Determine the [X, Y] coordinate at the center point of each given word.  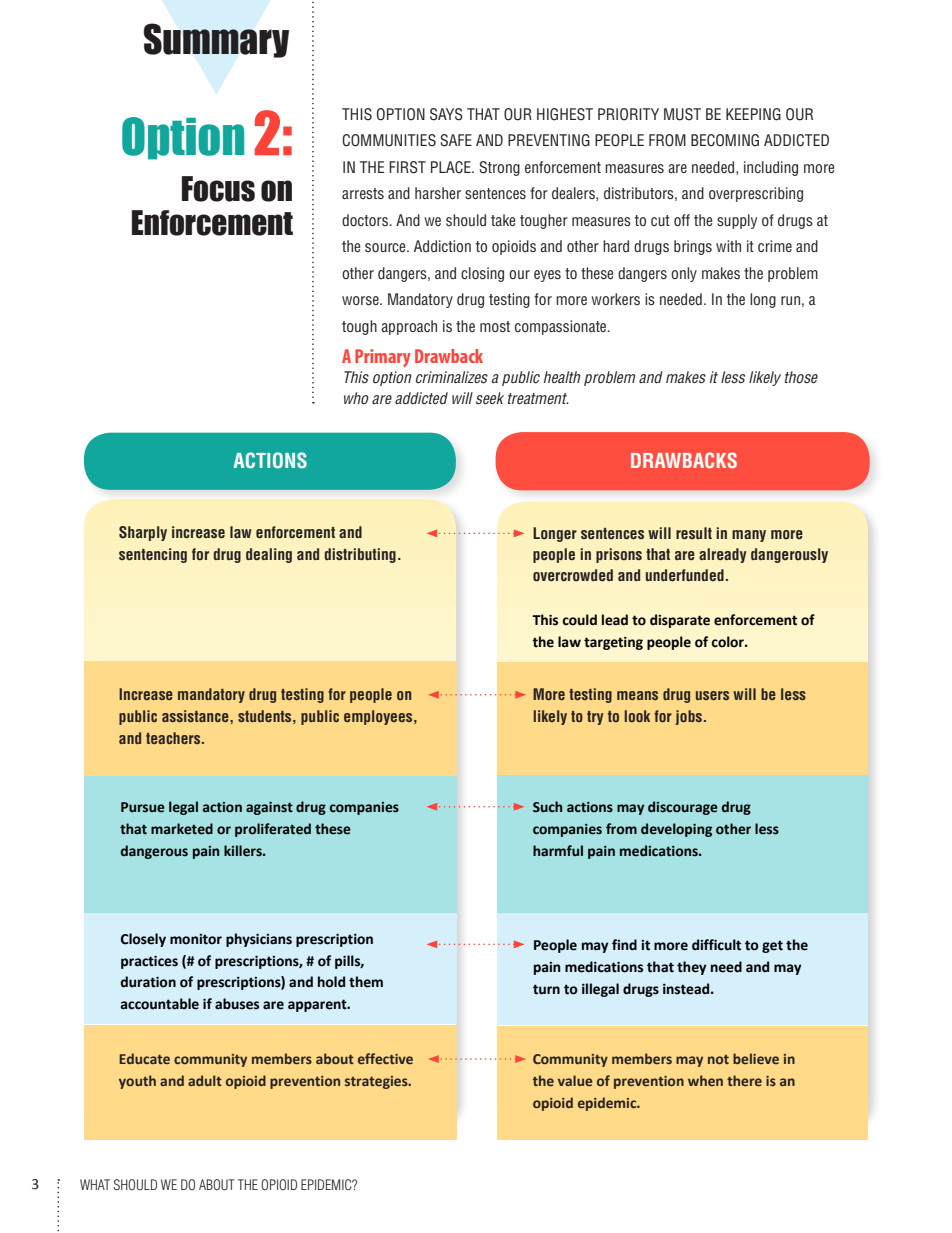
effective [385, 1058]
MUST [682, 114]
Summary [216, 40]
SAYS [446, 114]
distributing [360, 555]
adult [205, 1080]
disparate [680, 621]
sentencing [153, 555]
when [705, 1080]
